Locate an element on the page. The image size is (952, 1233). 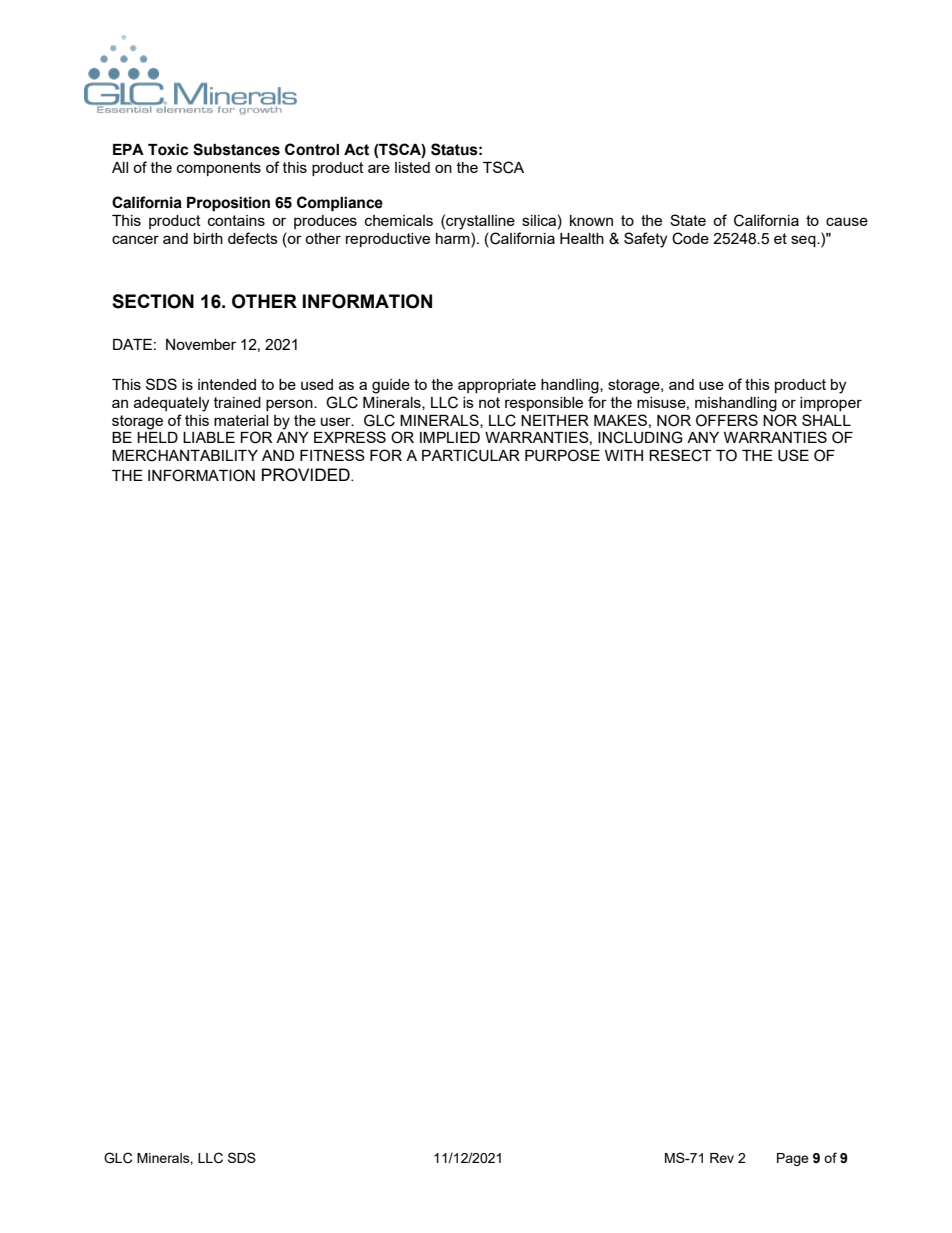
PARTICULAR is located at coordinates (471, 455).
